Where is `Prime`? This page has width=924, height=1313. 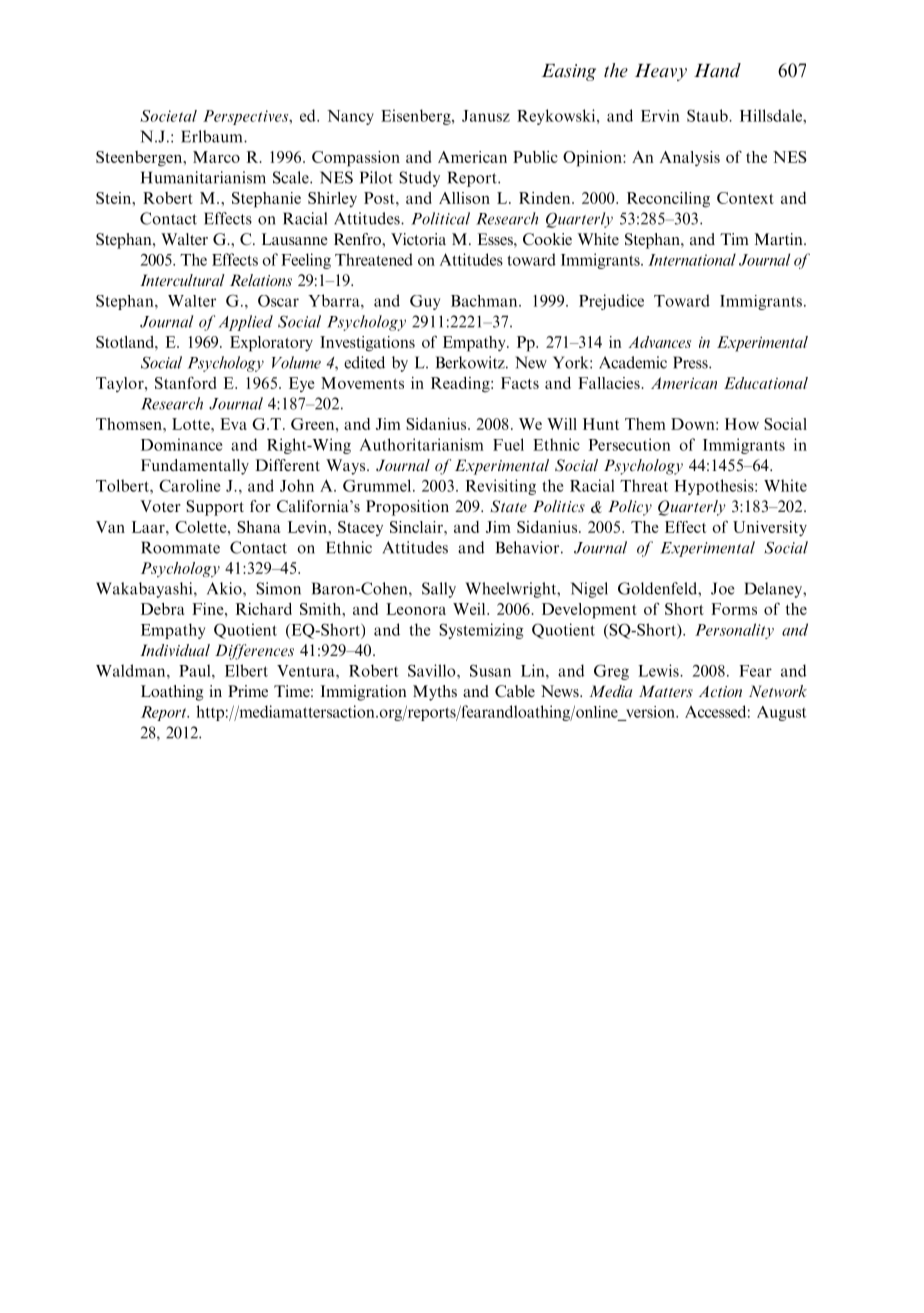
Prime is located at coordinates (248, 691).
